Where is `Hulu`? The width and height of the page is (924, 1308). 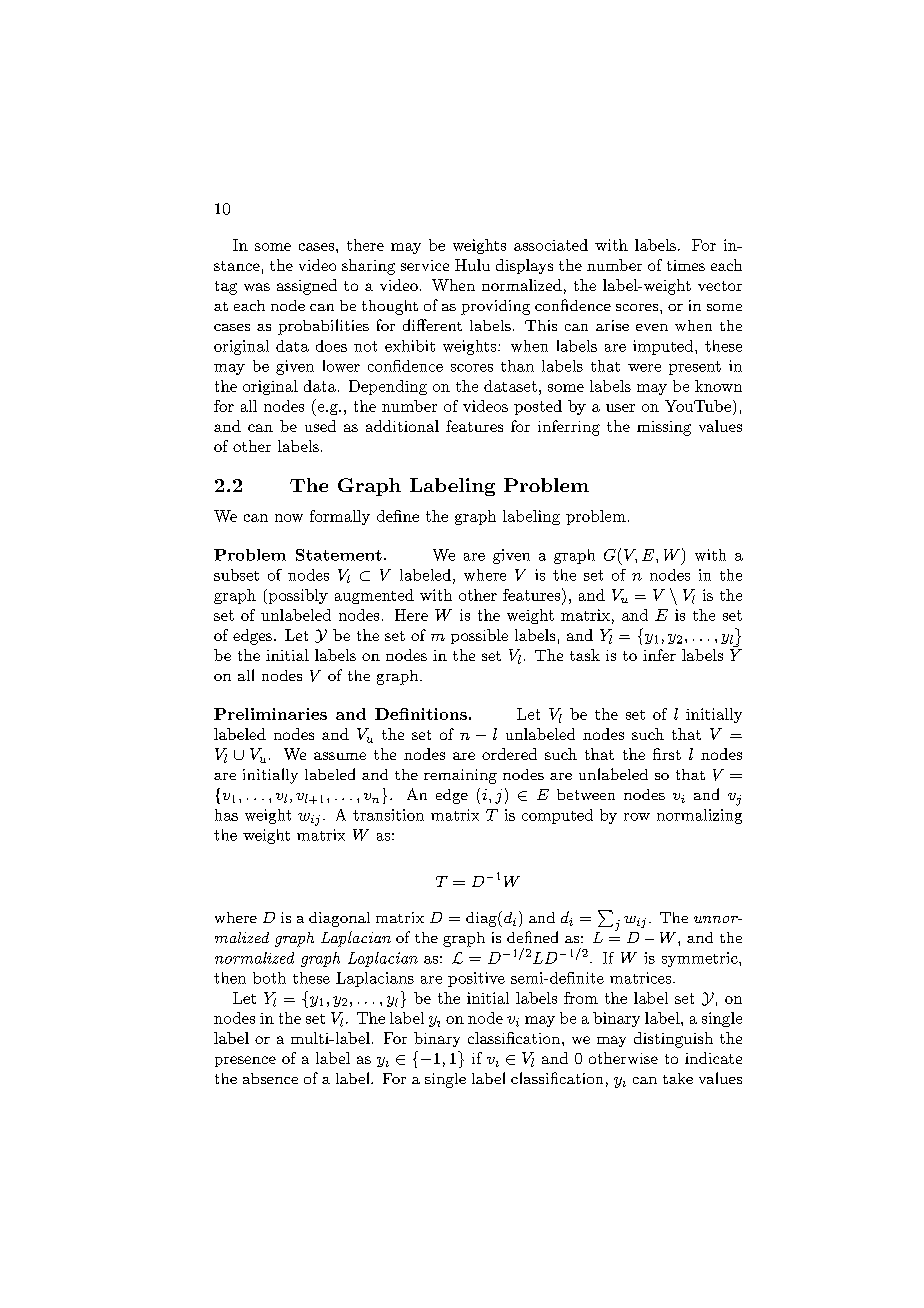
Hulu is located at coordinates (472, 265).
